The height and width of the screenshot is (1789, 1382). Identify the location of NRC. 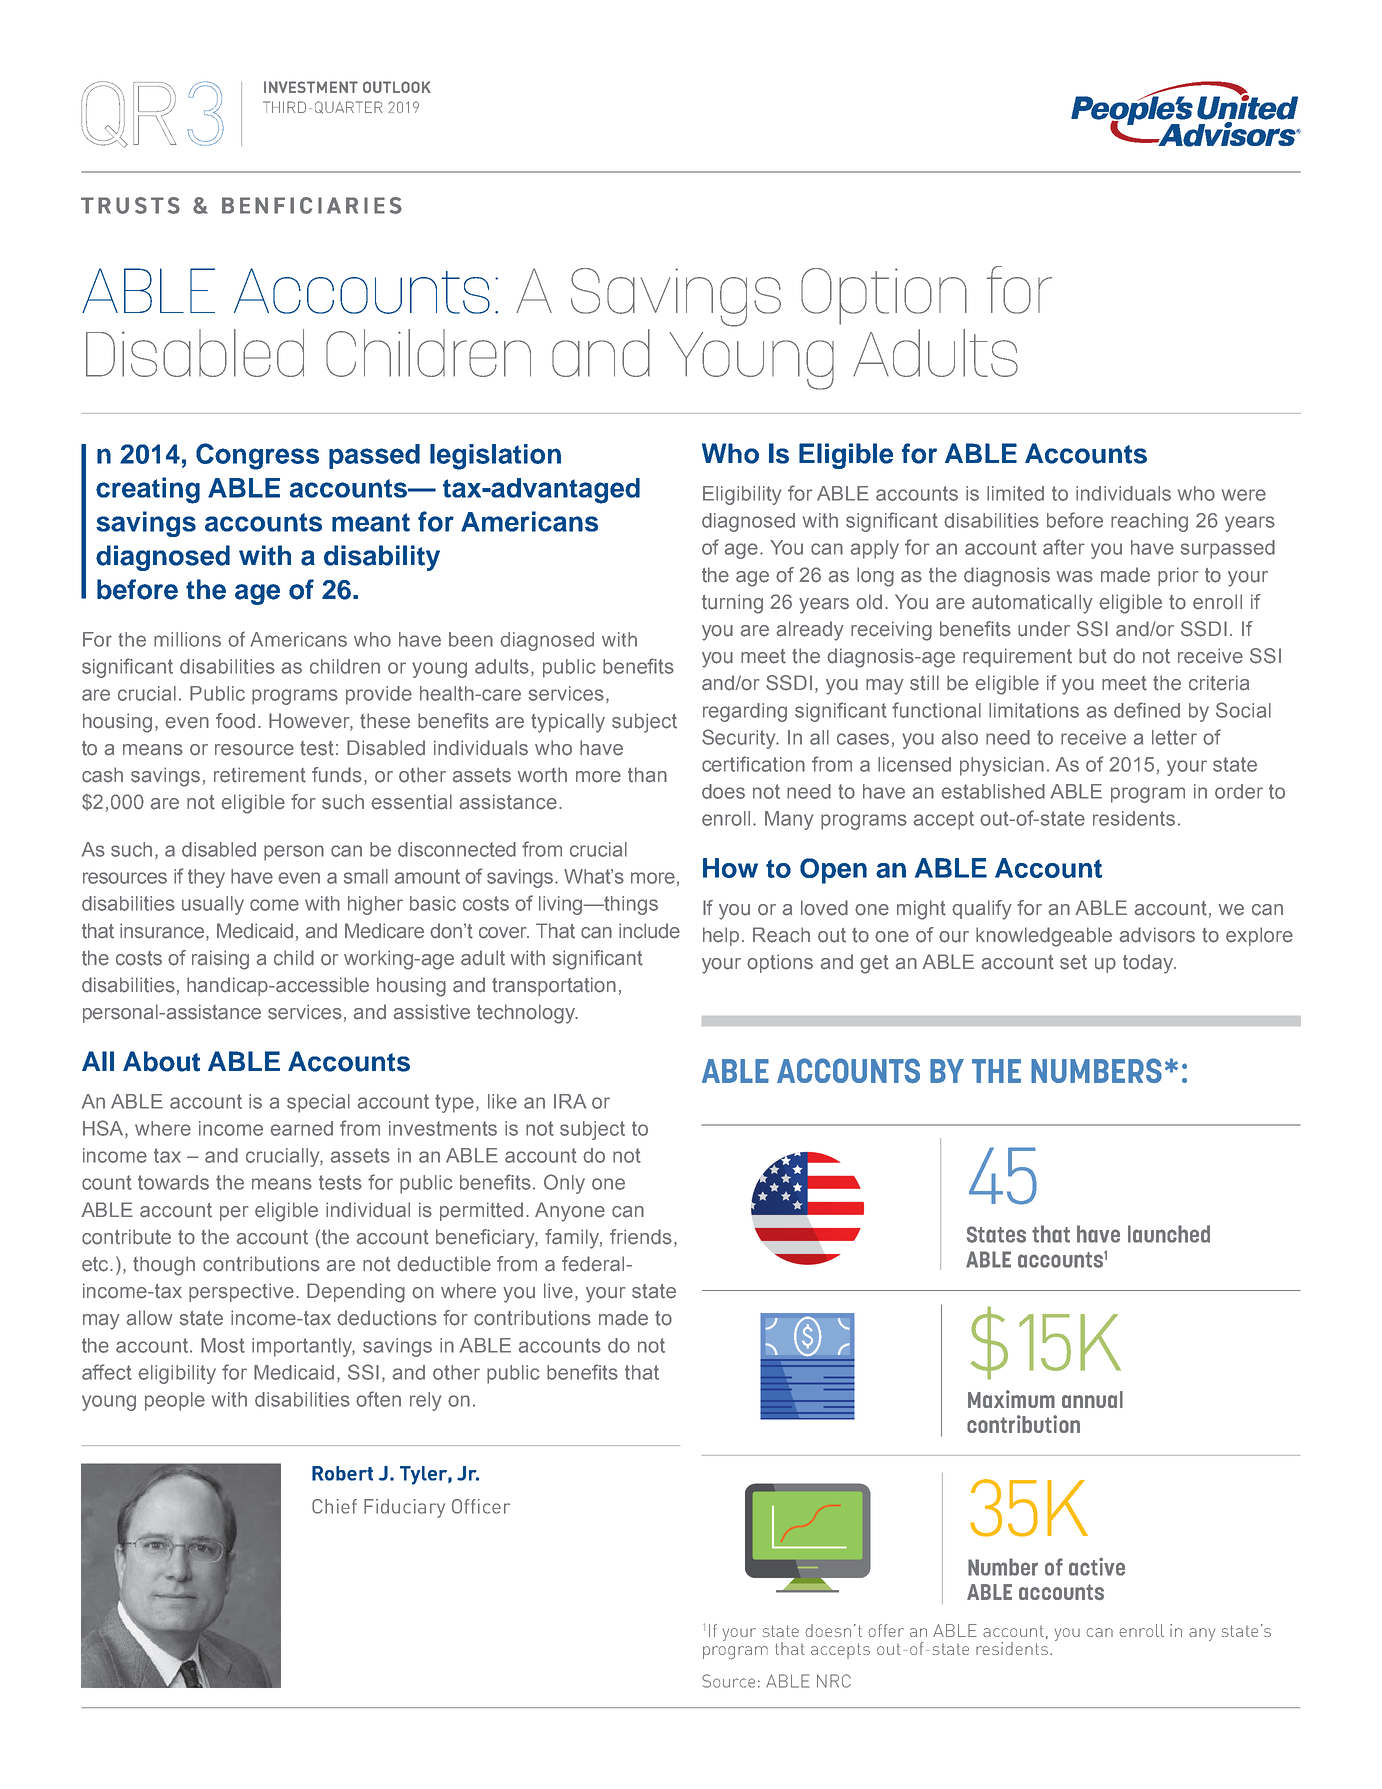
(834, 1681).
